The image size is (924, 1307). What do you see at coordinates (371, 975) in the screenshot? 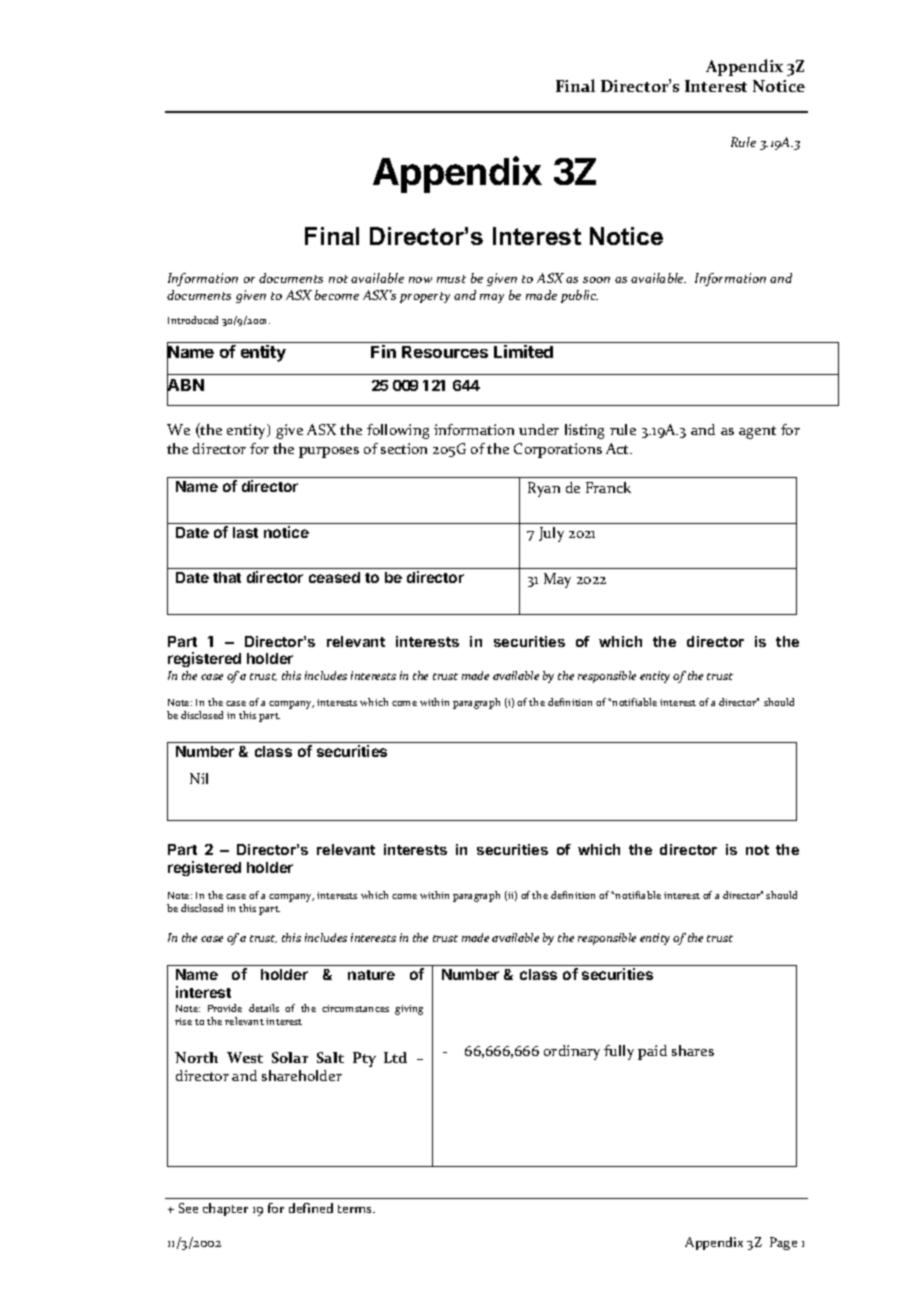
I see `nature` at bounding box center [371, 975].
